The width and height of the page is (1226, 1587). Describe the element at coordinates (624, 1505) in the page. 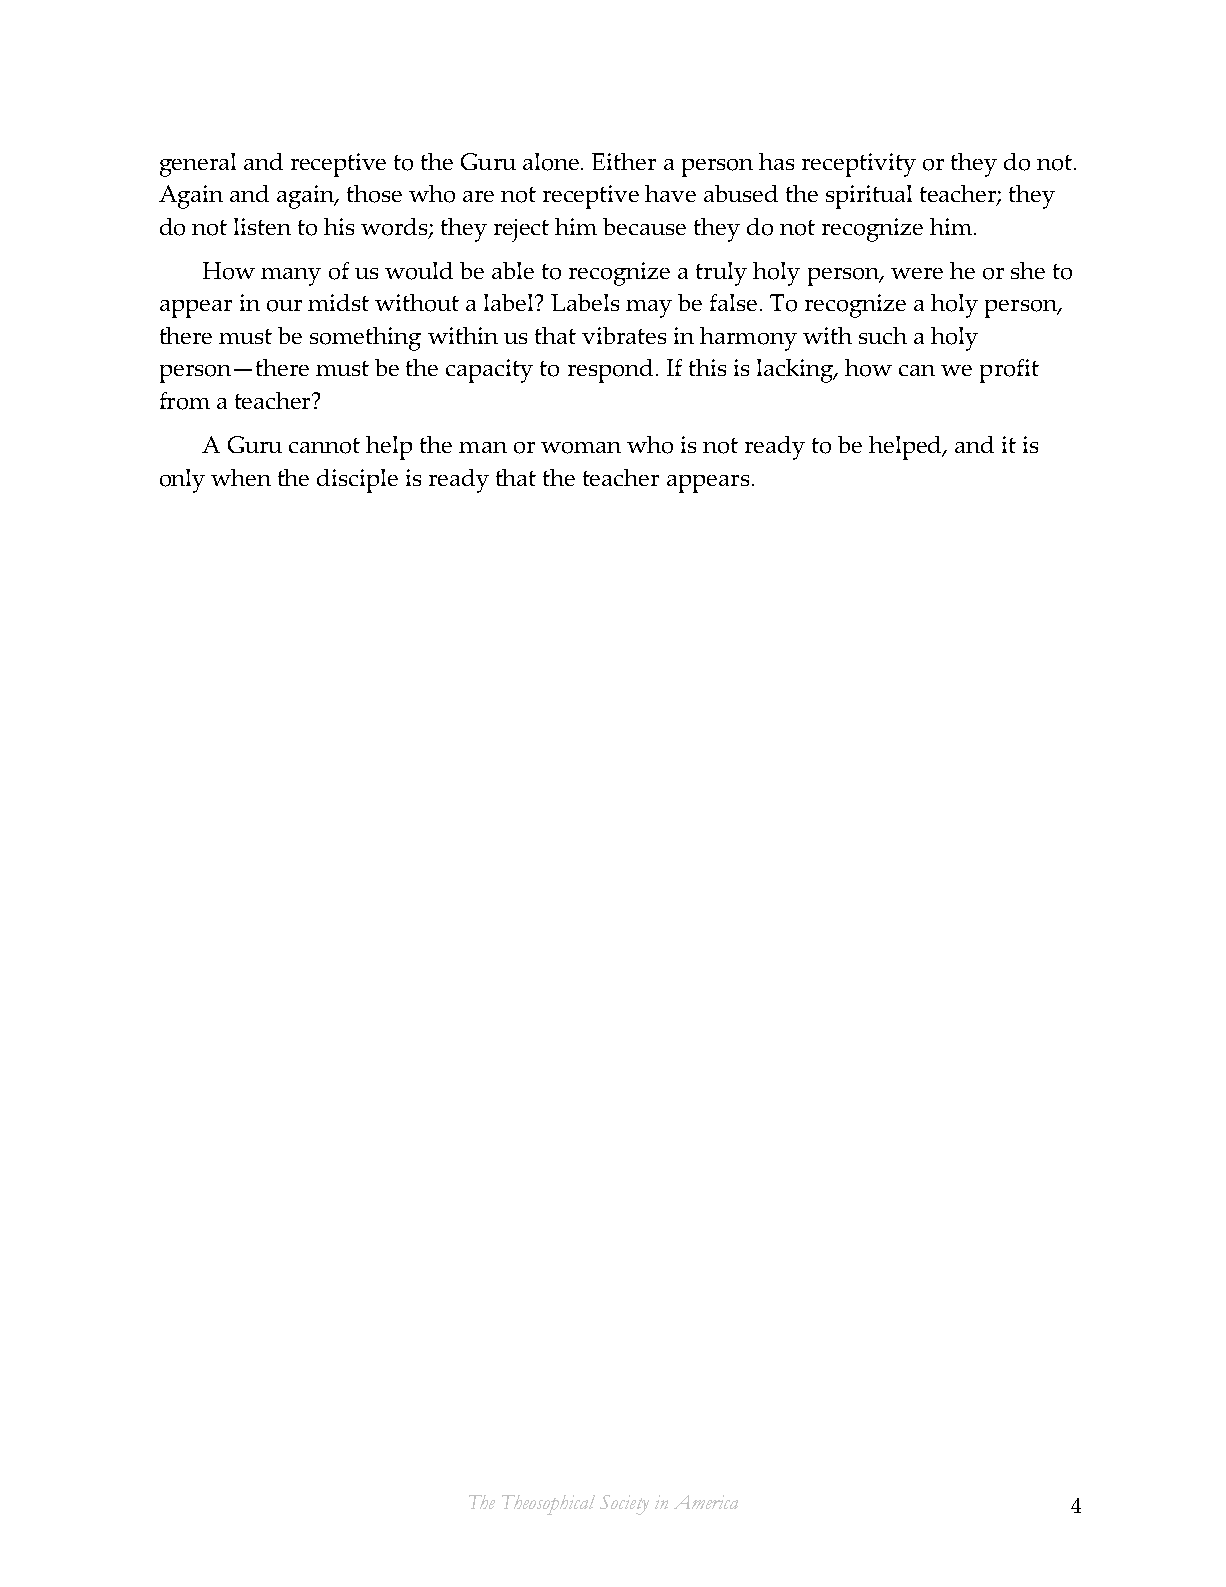

I see `Society` at that location.
